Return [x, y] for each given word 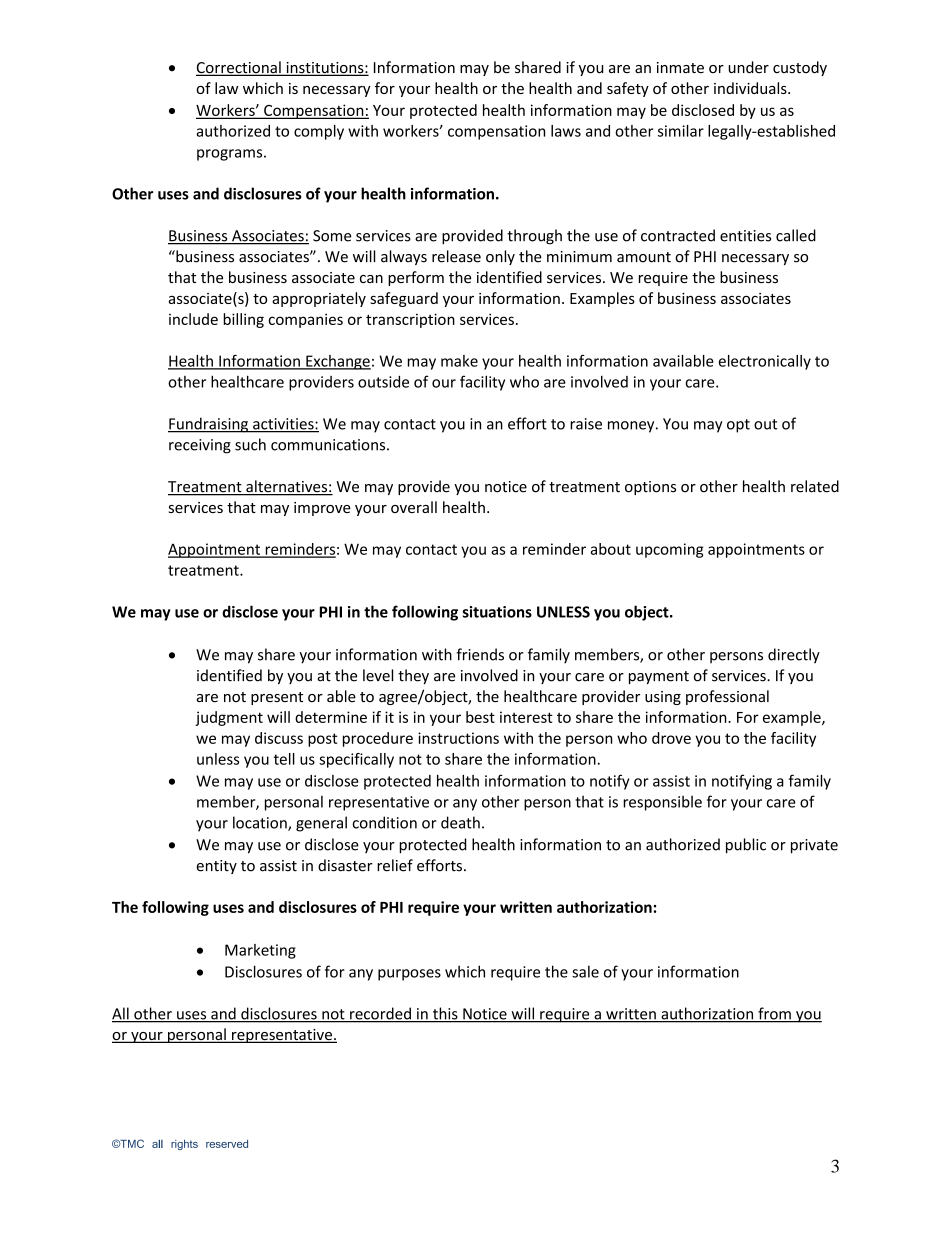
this [445, 1014]
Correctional [239, 68]
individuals [751, 88]
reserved [227, 1144]
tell [284, 759]
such [250, 444]
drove [671, 738]
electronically [765, 362]
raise [586, 424]
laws [566, 131]
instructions [458, 738]
